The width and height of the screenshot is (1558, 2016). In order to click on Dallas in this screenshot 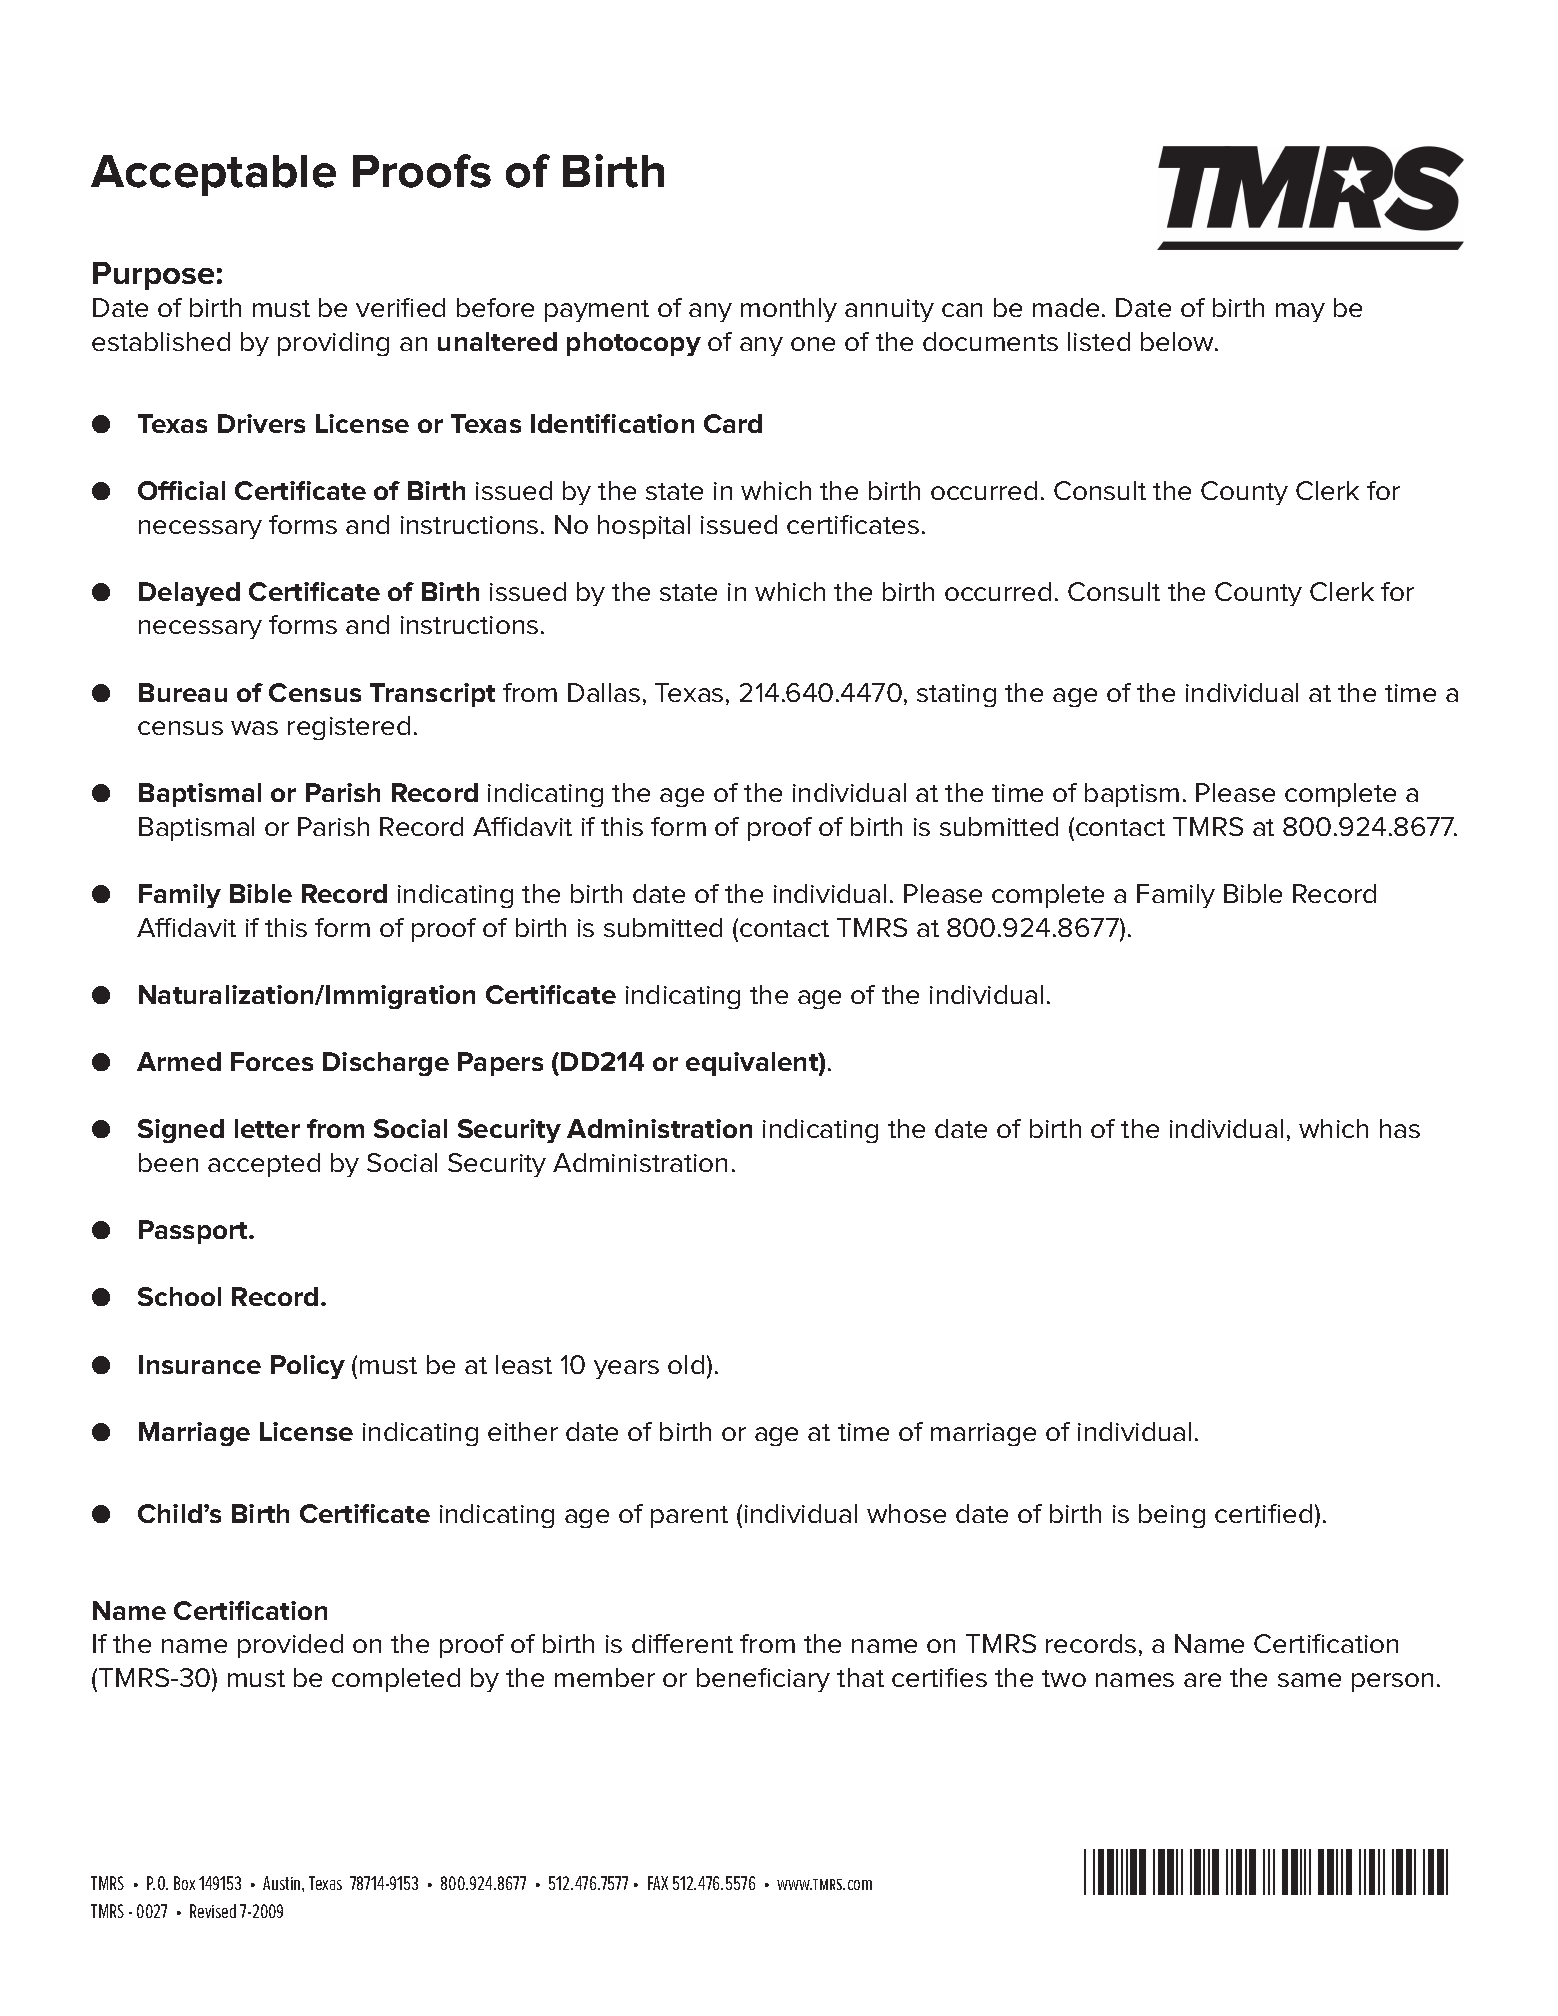, I will do `click(604, 692)`.
